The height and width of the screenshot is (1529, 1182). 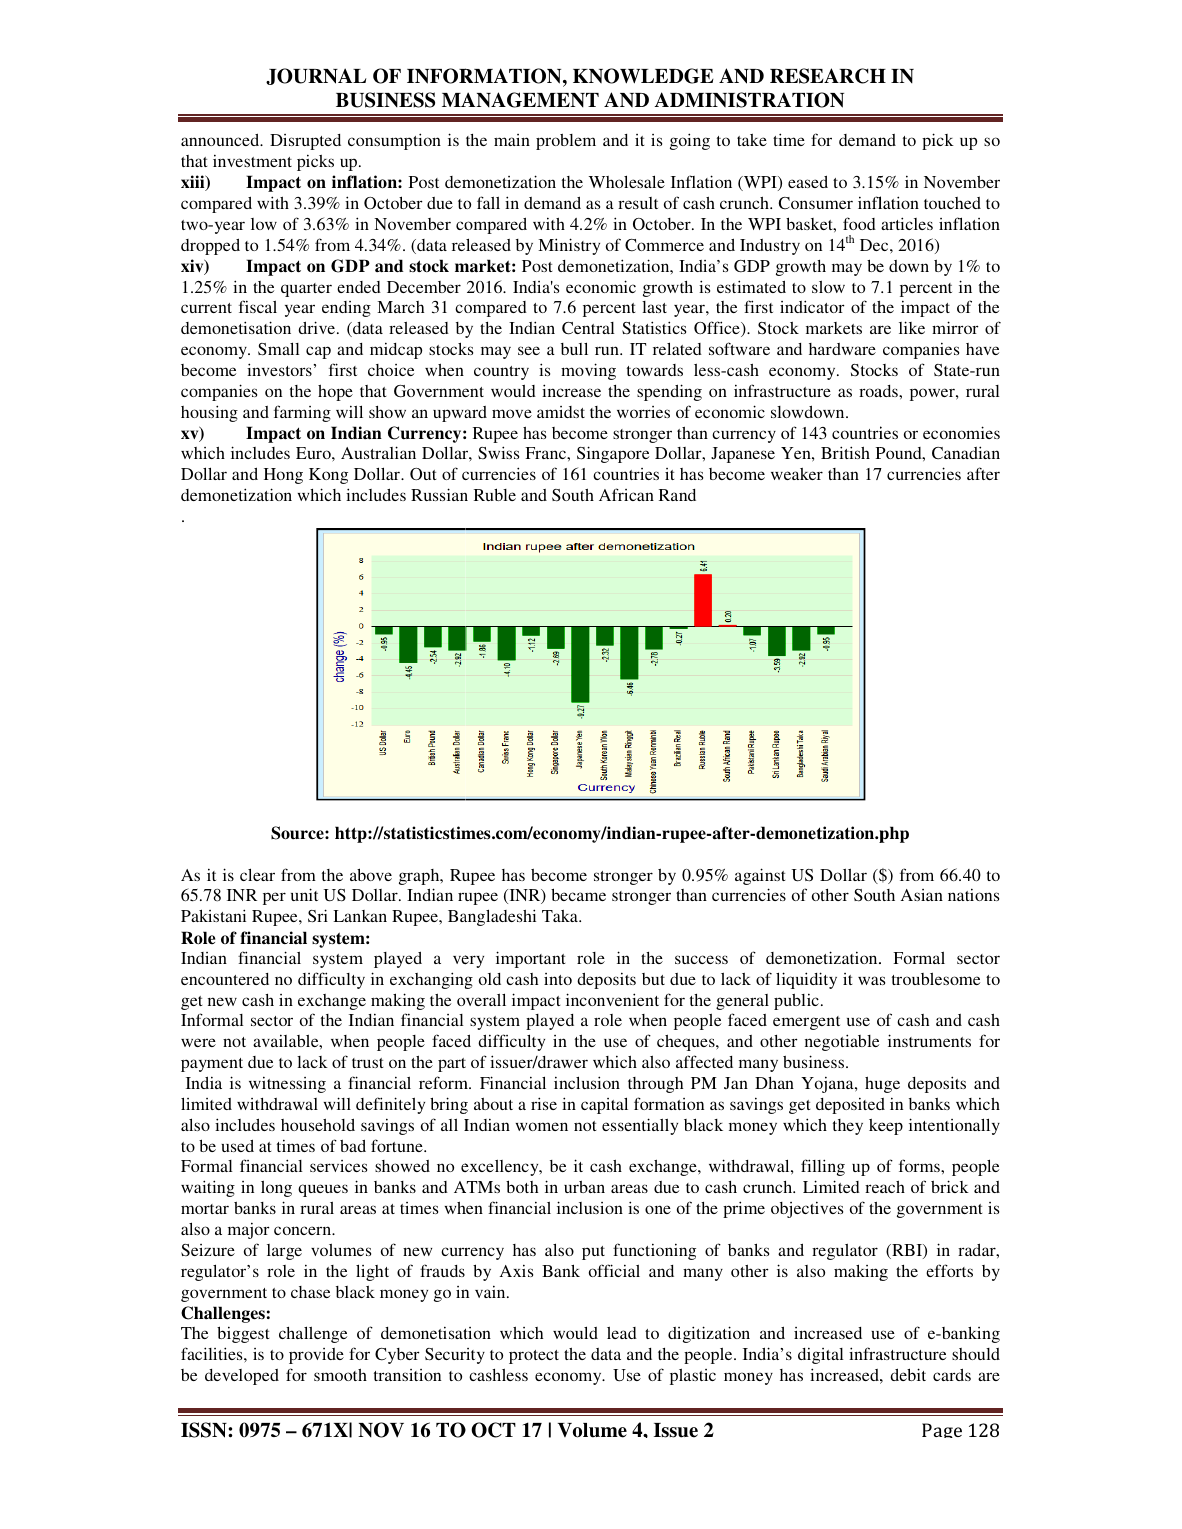 I want to click on ADMINISTRATION, so click(x=749, y=100).
